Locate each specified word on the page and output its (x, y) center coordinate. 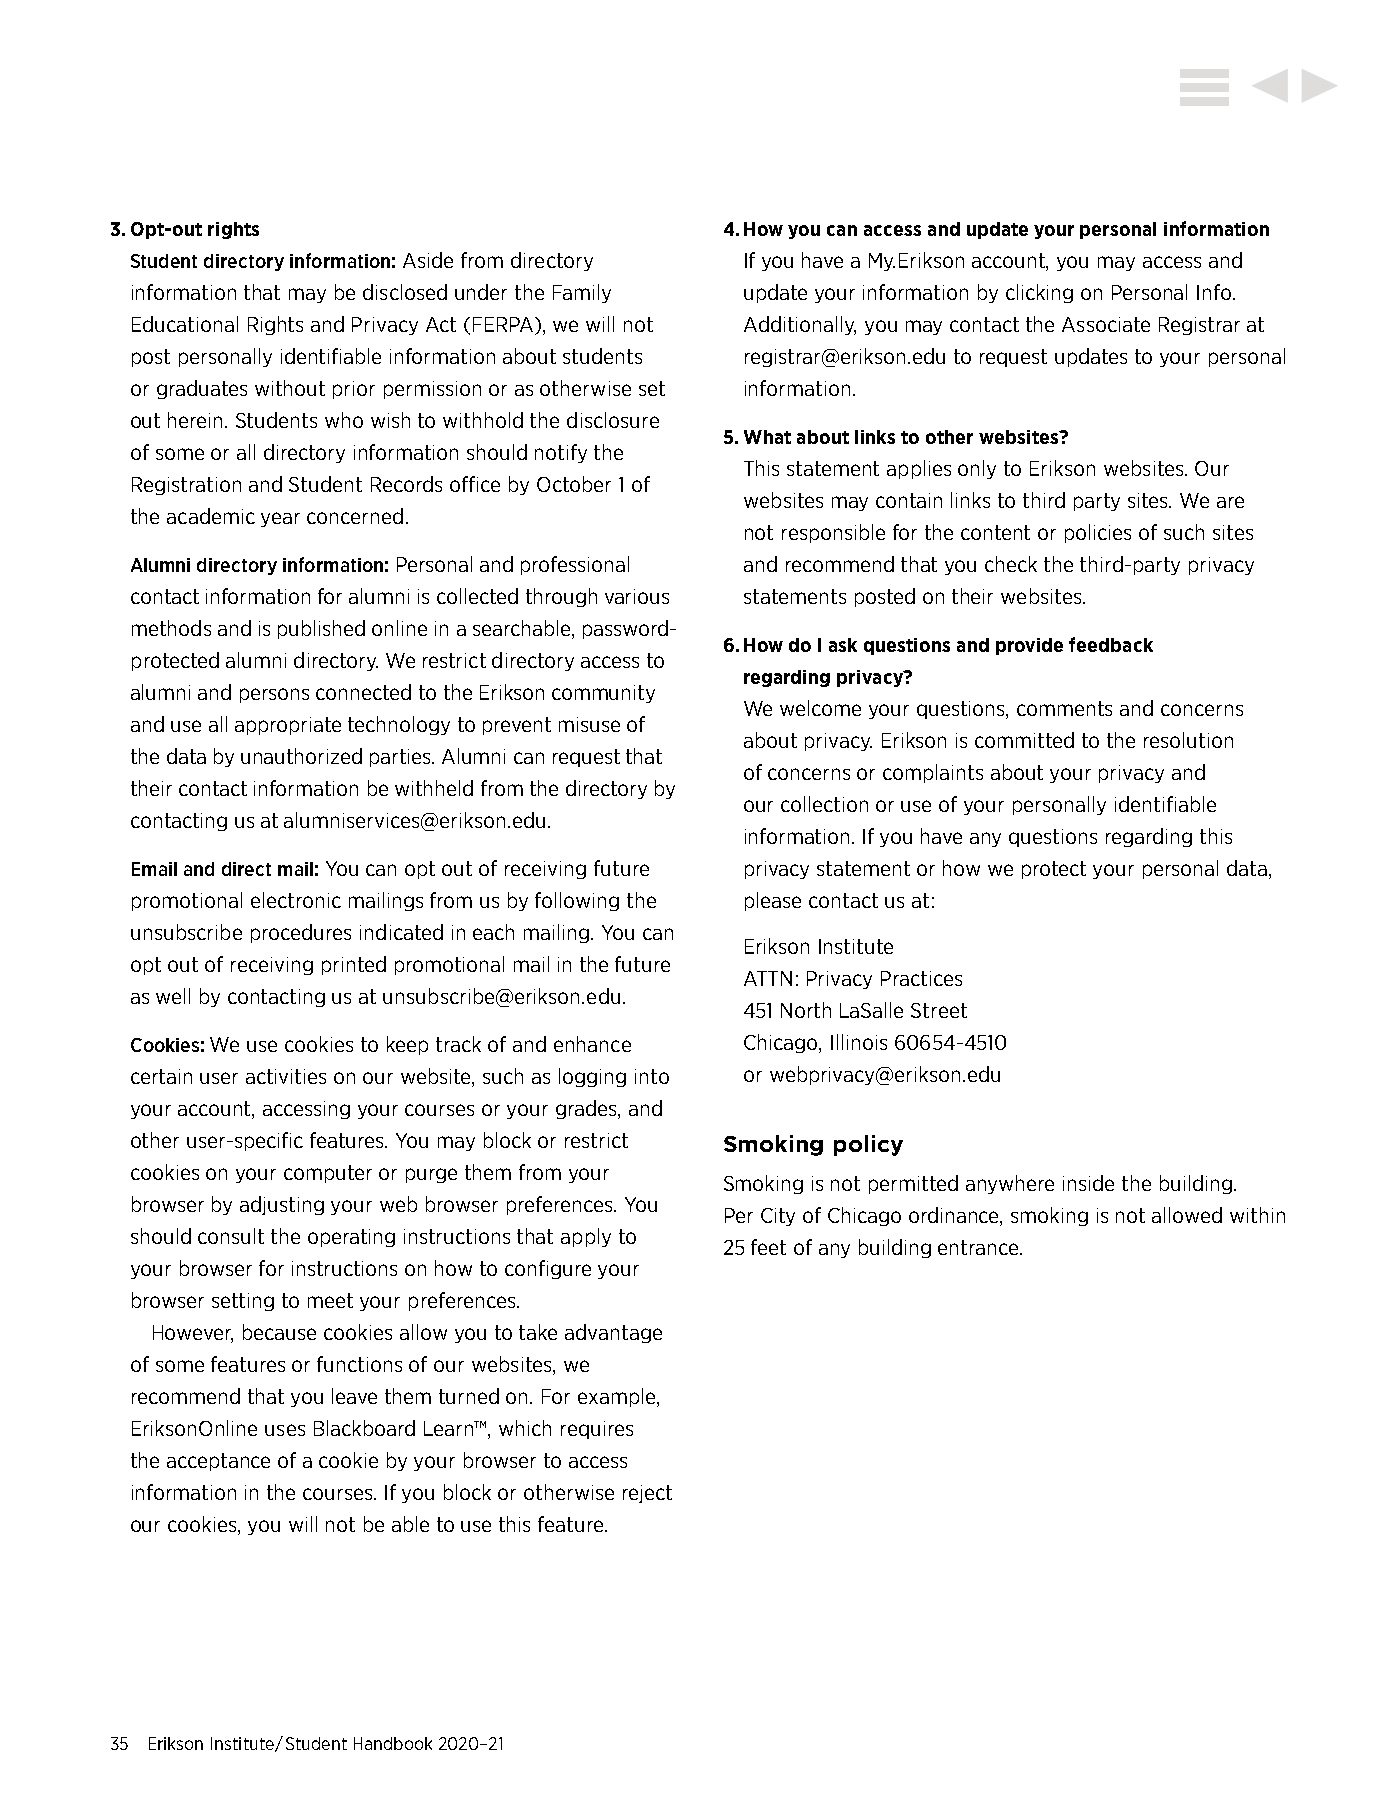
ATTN (768, 978)
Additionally (800, 325)
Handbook (393, 1743)
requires (597, 1430)
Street (939, 1010)
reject (647, 1494)
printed (354, 965)
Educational (185, 324)
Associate (1106, 324)
